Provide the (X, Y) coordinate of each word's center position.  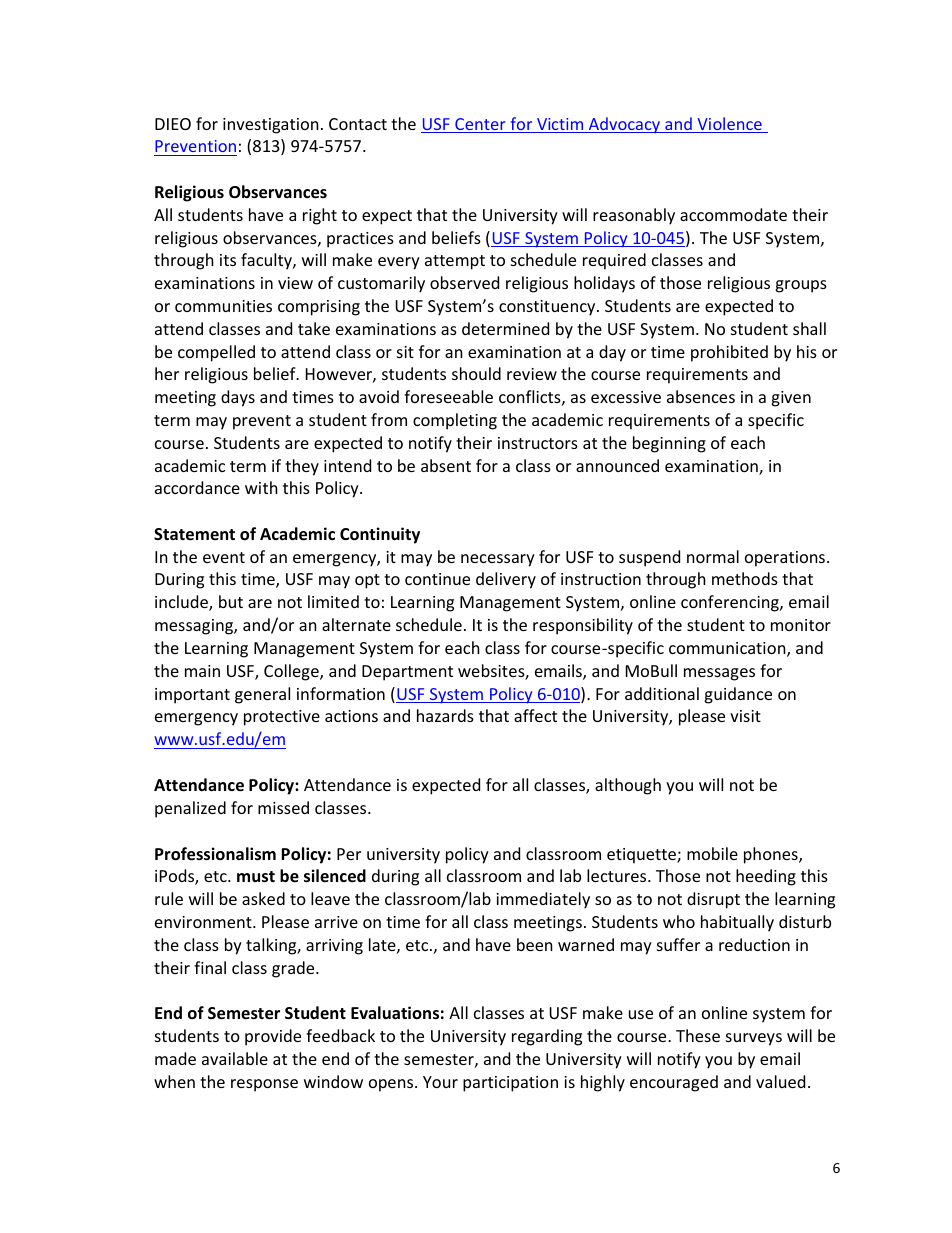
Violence (729, 125)
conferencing (731, 603)
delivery (506, 580)
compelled (216, 353)
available (235, 1058)
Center (480, 125)
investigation (271, 126)
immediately (543, 900)
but (231, 601)
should (476, 373)
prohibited (729, 353)
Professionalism (215, 854)
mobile (712, 853)
